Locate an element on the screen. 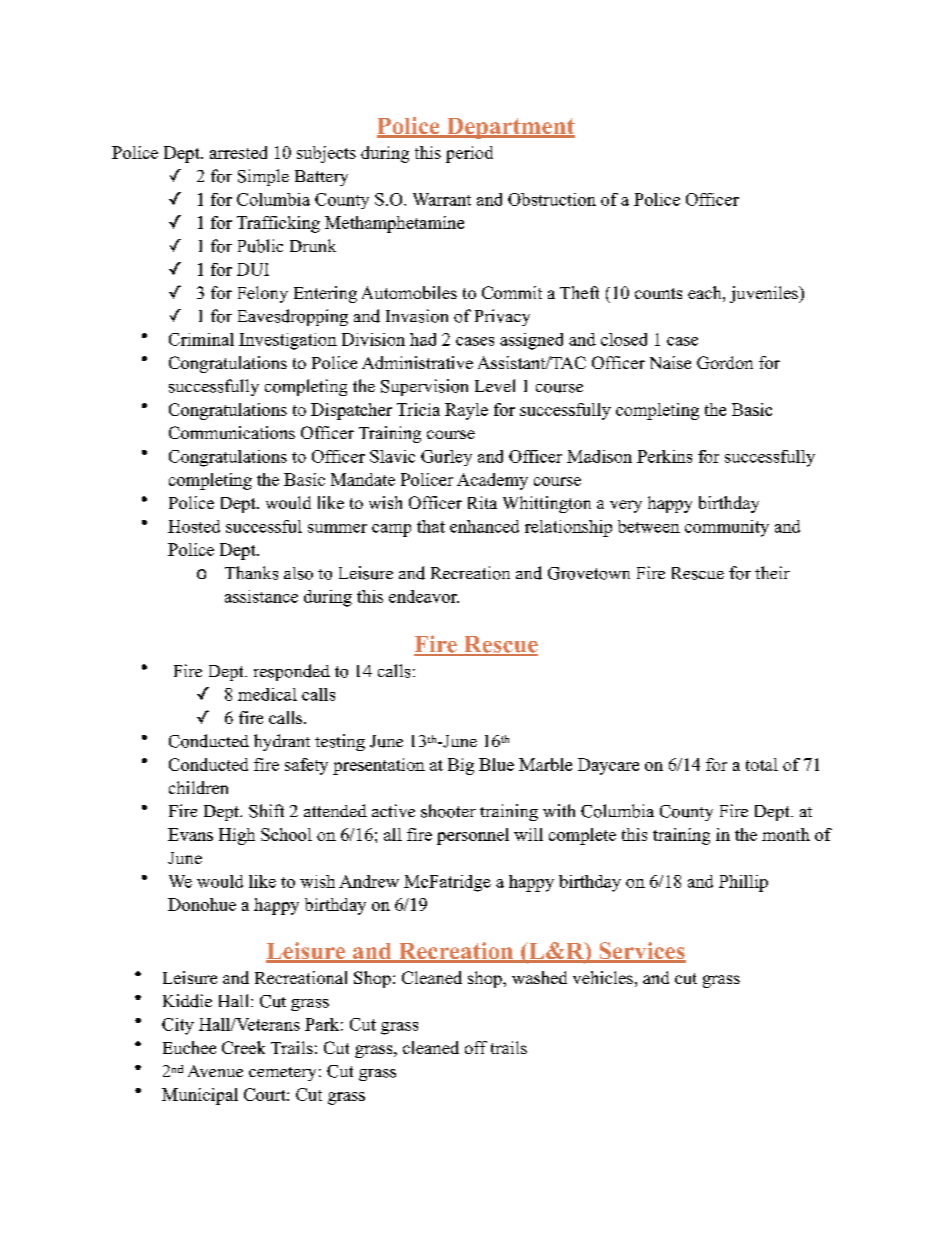 The width and height of the screenshot is (952, 1233). Blue is located at coordinates (496, 764).
